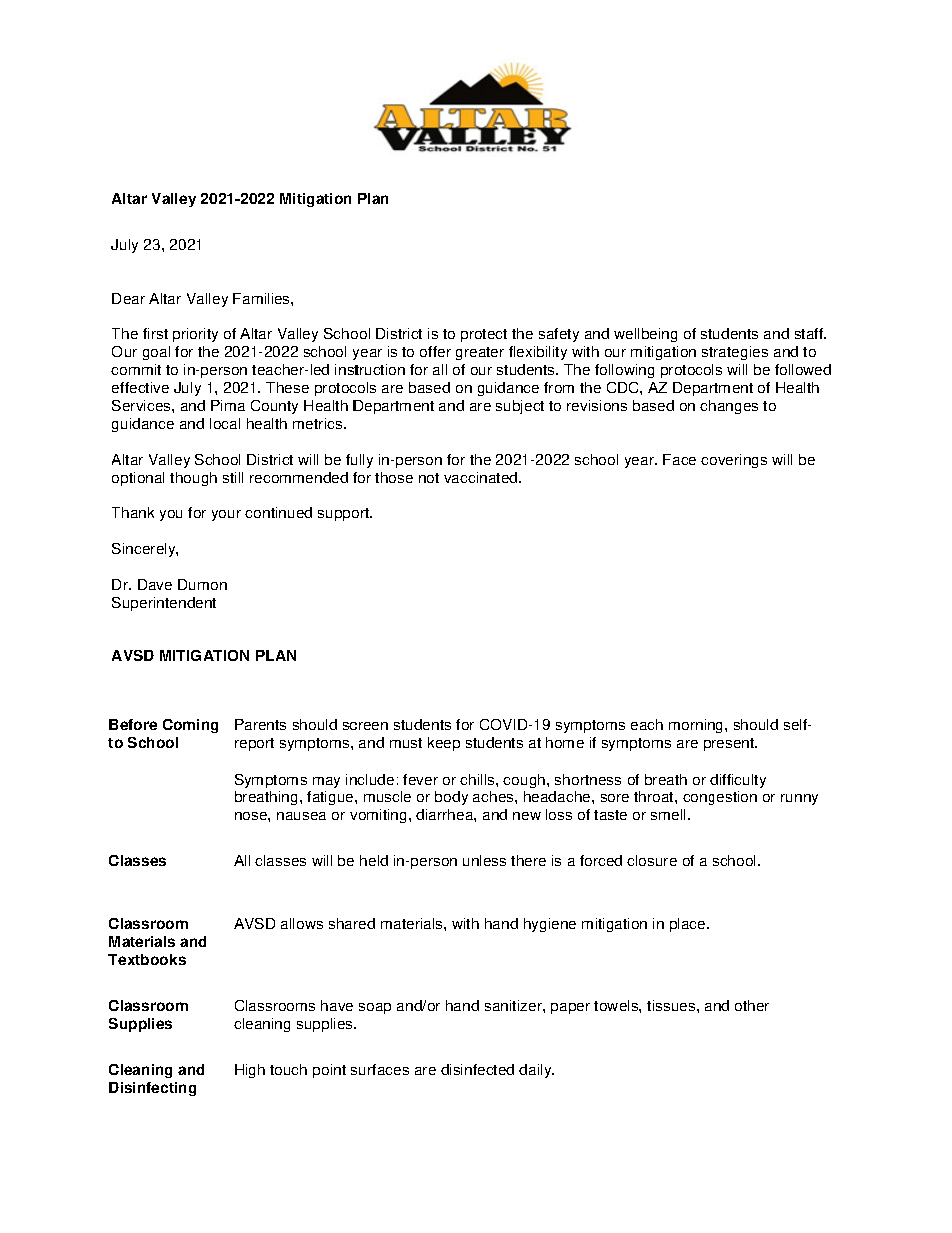 The height and width of the image is (1233, 952). Describe the element at coordinates (128, 298) in the image. I see `Dear` at that location.
